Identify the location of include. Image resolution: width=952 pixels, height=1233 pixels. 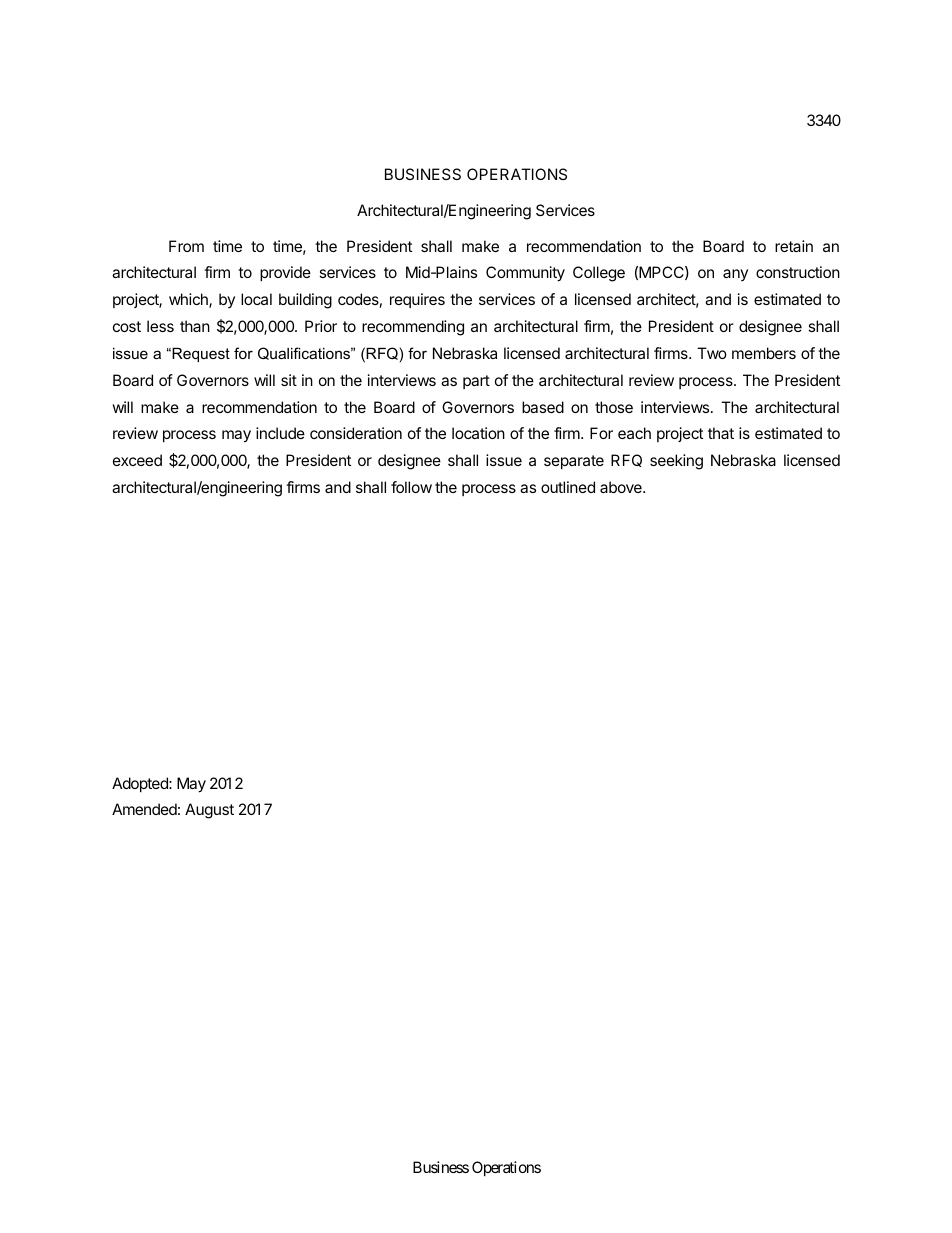
(280, 433).
